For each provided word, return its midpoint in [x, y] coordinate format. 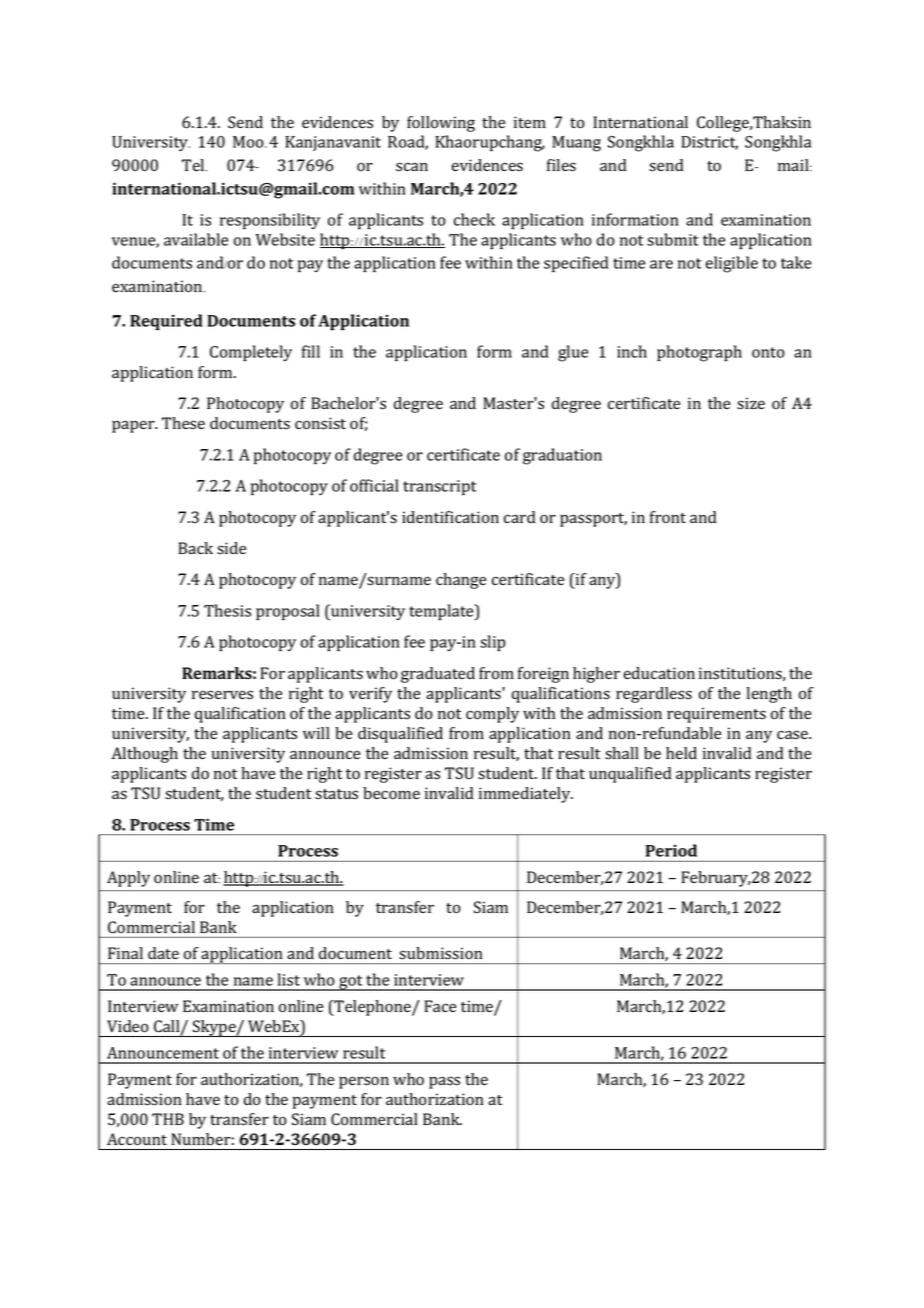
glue [573, 353]
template [442, 612]
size [751, 403]
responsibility [270, 221]
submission [441, 953]
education [659, 673]
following [441, 124]
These [183, 423]
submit [673, 239]
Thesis [227, 610]
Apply [128, 879]
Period [671, 850]
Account [137, 1139]
